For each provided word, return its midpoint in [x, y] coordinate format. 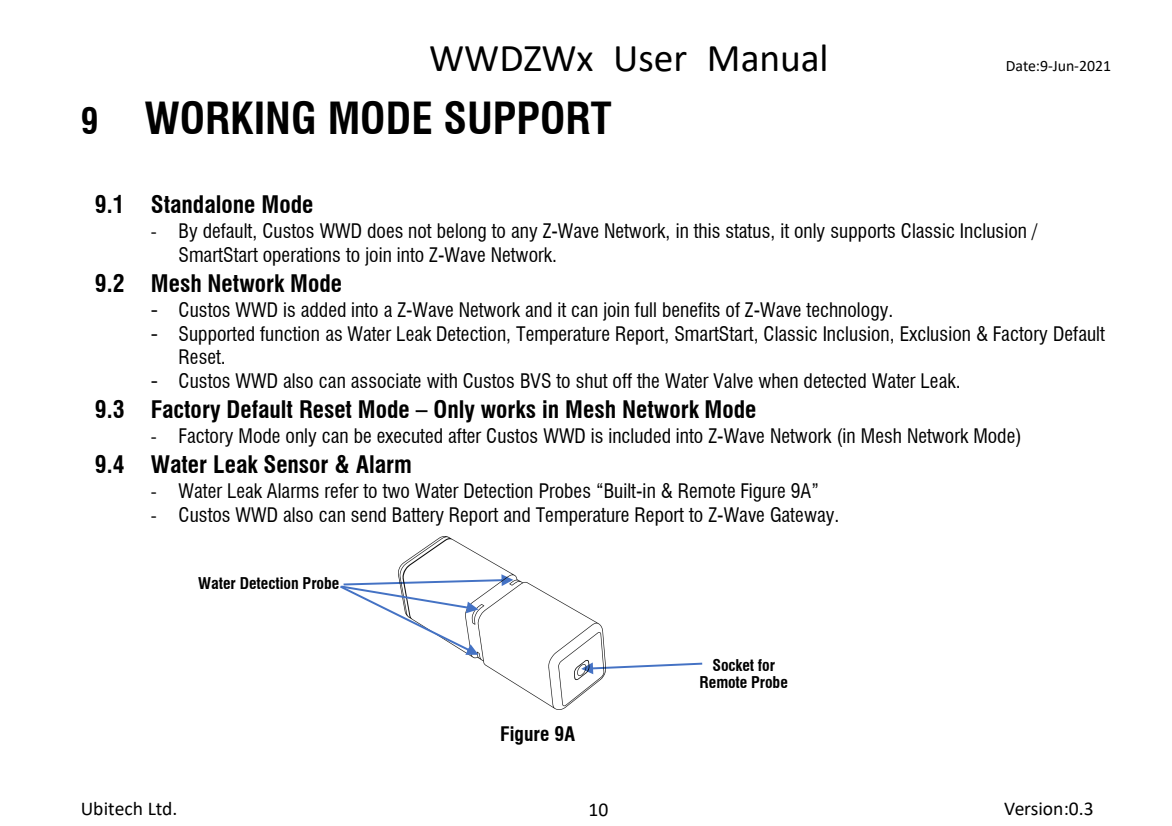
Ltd [160, 809]
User [651, 59]
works [508, 409]
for [766, 665]
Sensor [296, 464]
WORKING [229, 117]
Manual [768, 58]
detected [835, 380]
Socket [733, 665]
